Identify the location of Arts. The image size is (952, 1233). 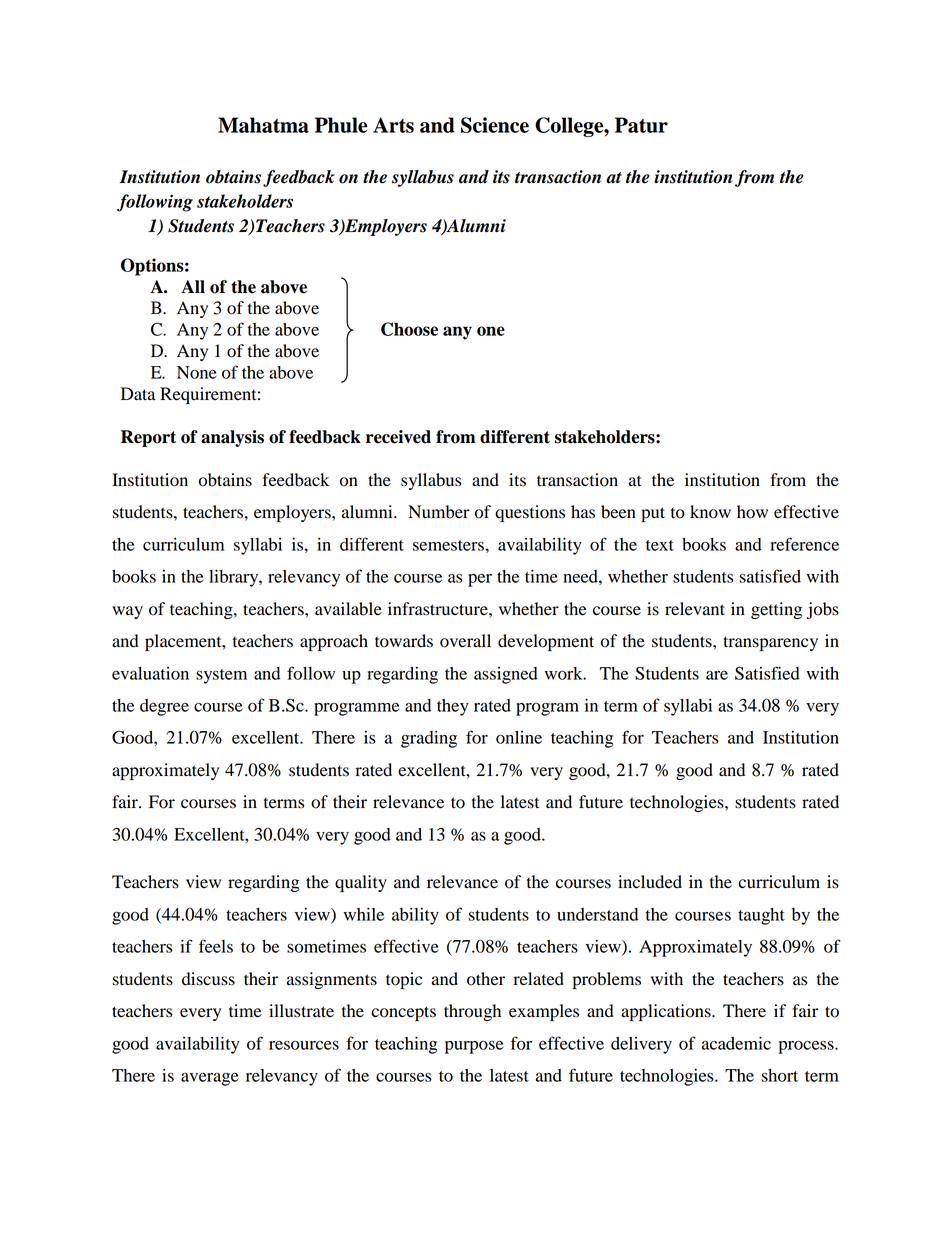
(393, 125).
